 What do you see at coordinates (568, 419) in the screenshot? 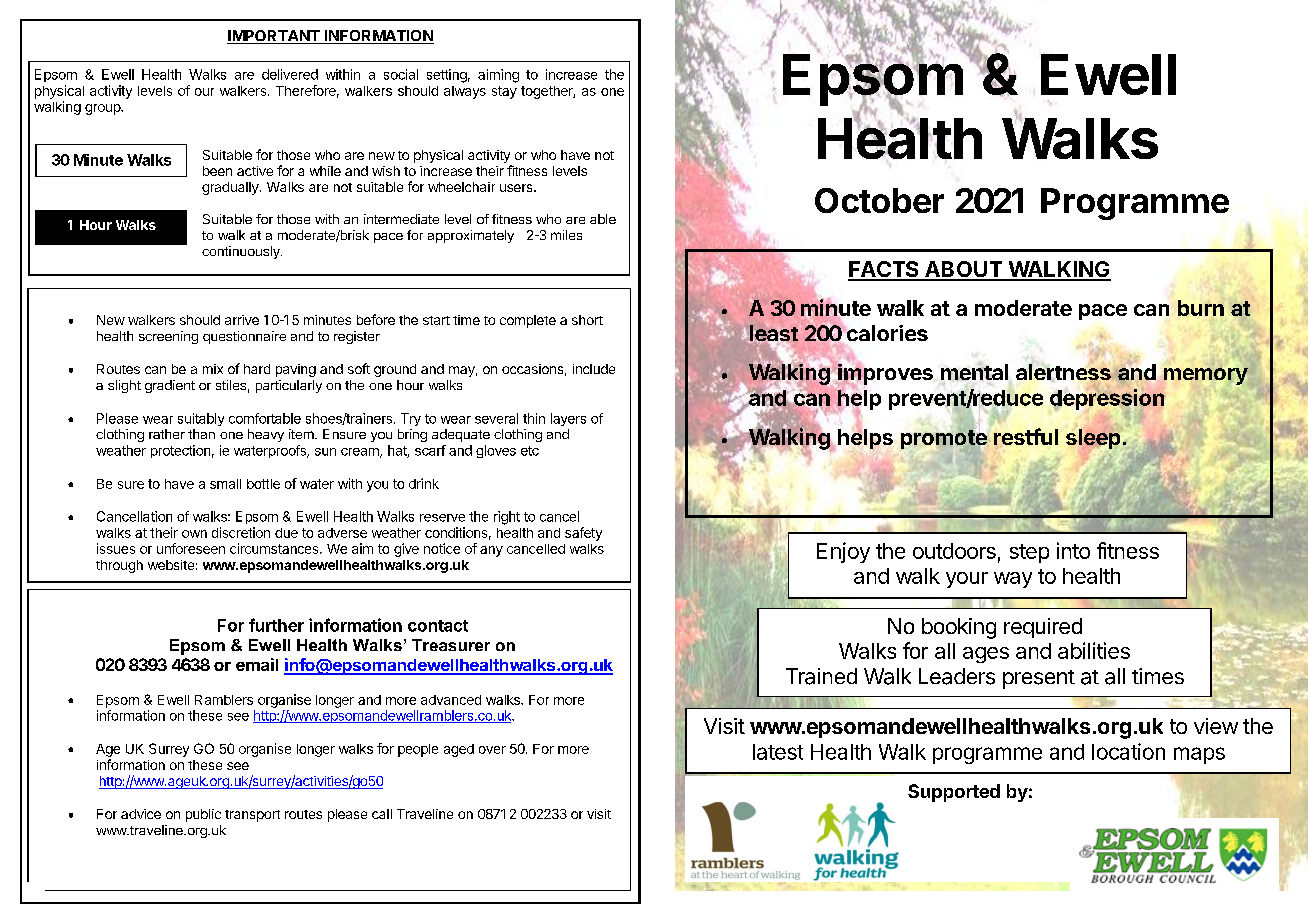
I see `layers` at bounding box center [568, 419].
